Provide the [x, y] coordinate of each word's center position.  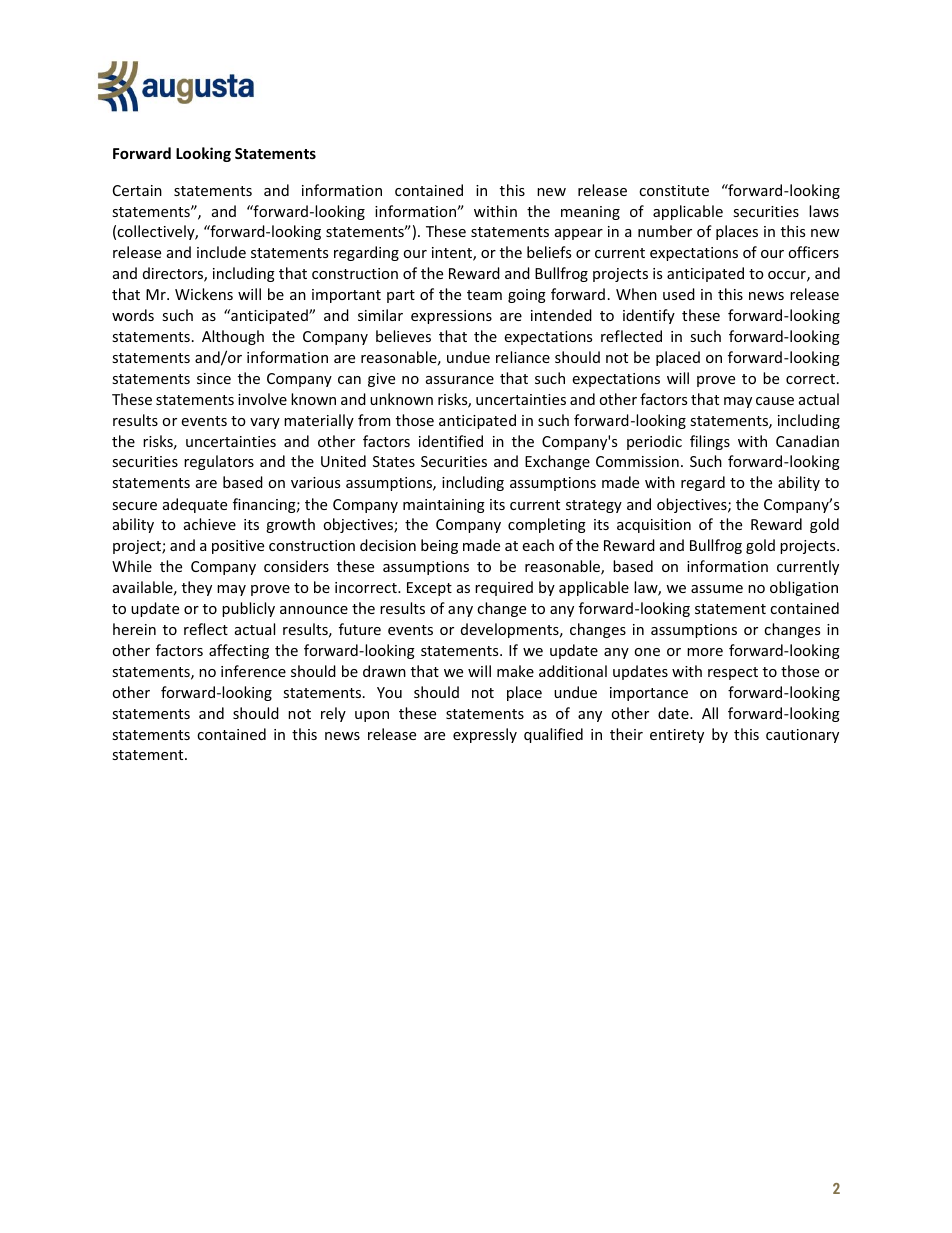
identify [649, 316]
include [221, 252]
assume [717, 589]
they [197, 588]
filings [710, 442]
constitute [674, 190]
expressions [451, 317]
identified [451, 441]
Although [233, 337]
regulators [219, 462]
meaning [590, 213]
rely [333, 714]
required [504, 588]
